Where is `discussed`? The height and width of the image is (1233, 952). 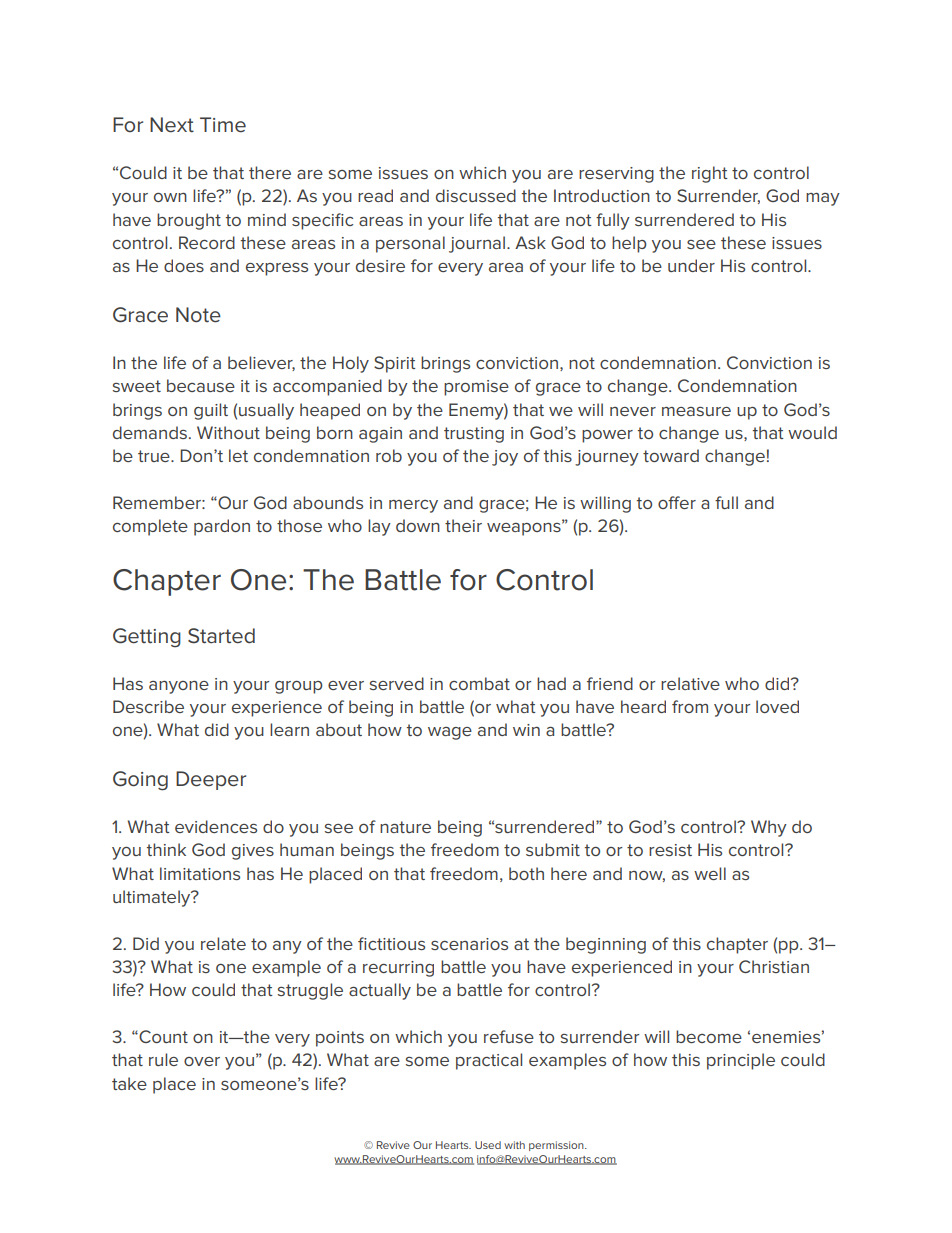
discussed is located at coordinates (476, 195).
